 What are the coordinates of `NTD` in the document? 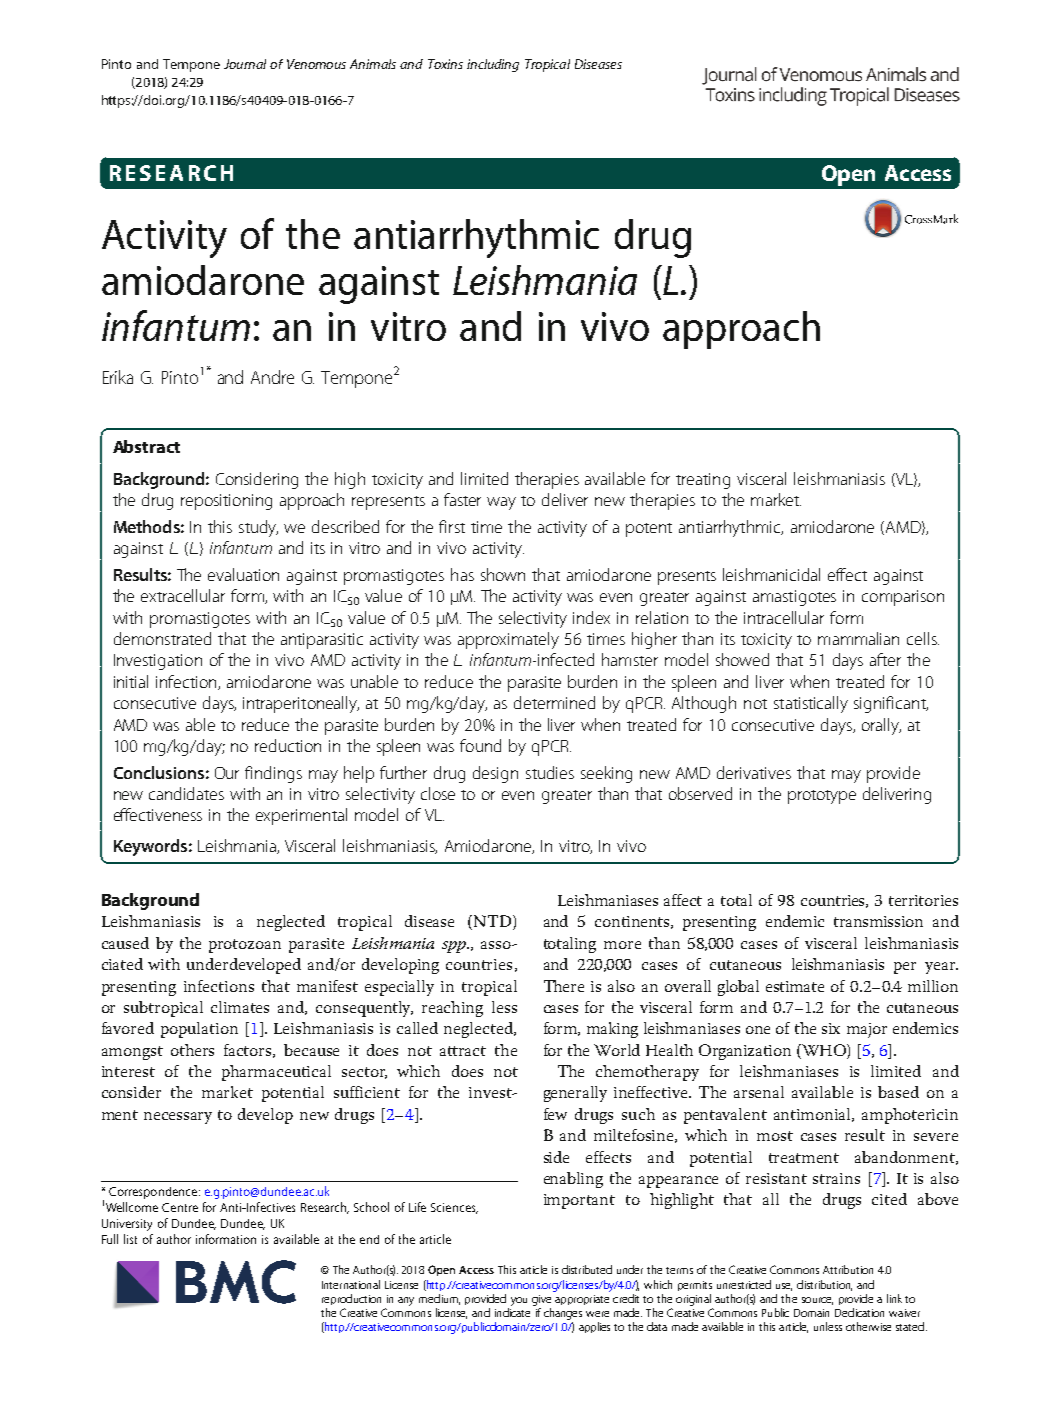 It's located at (491, 922).
